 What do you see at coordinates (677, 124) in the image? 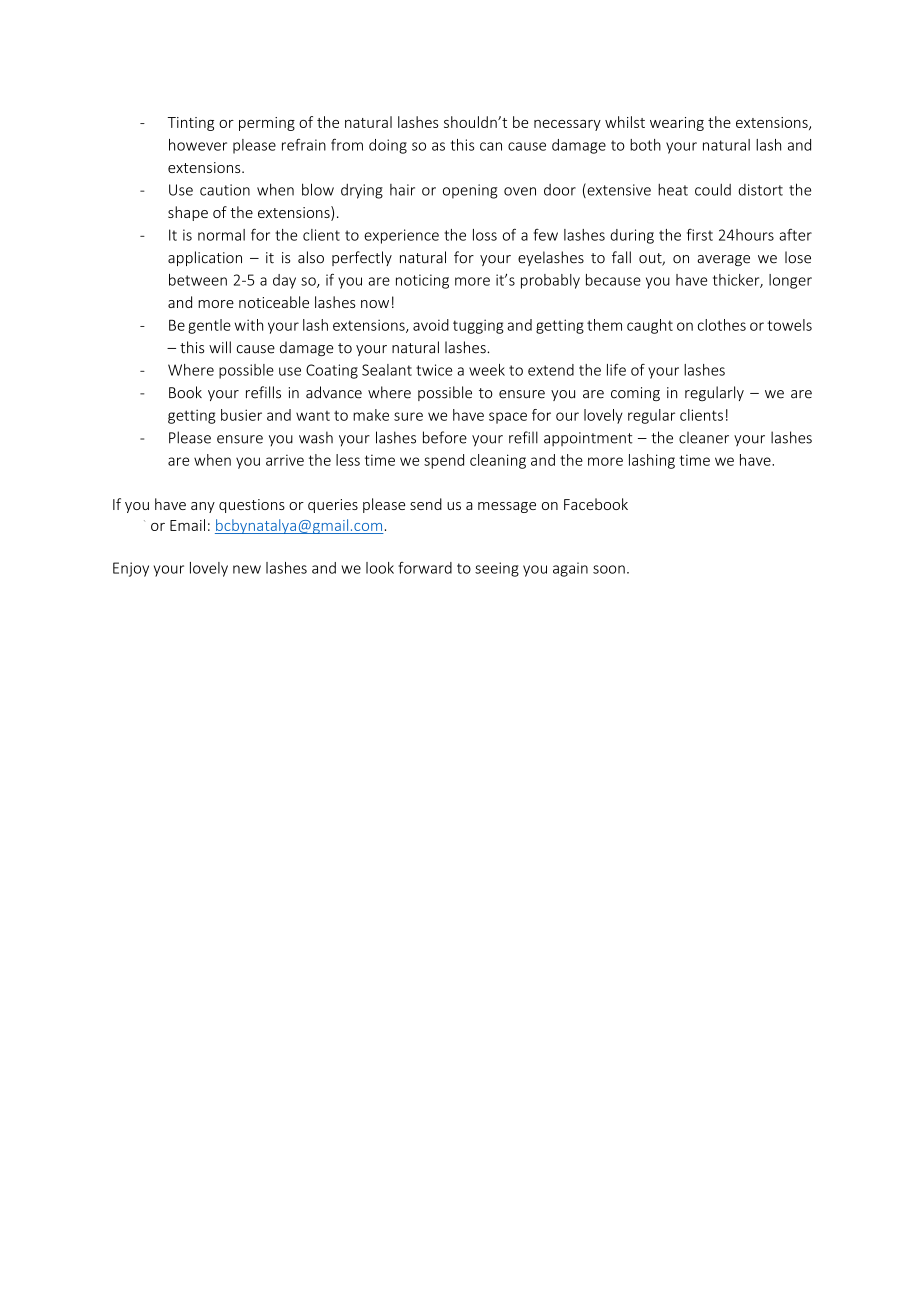
I see `wearing` at bounding box center [677, 124].
